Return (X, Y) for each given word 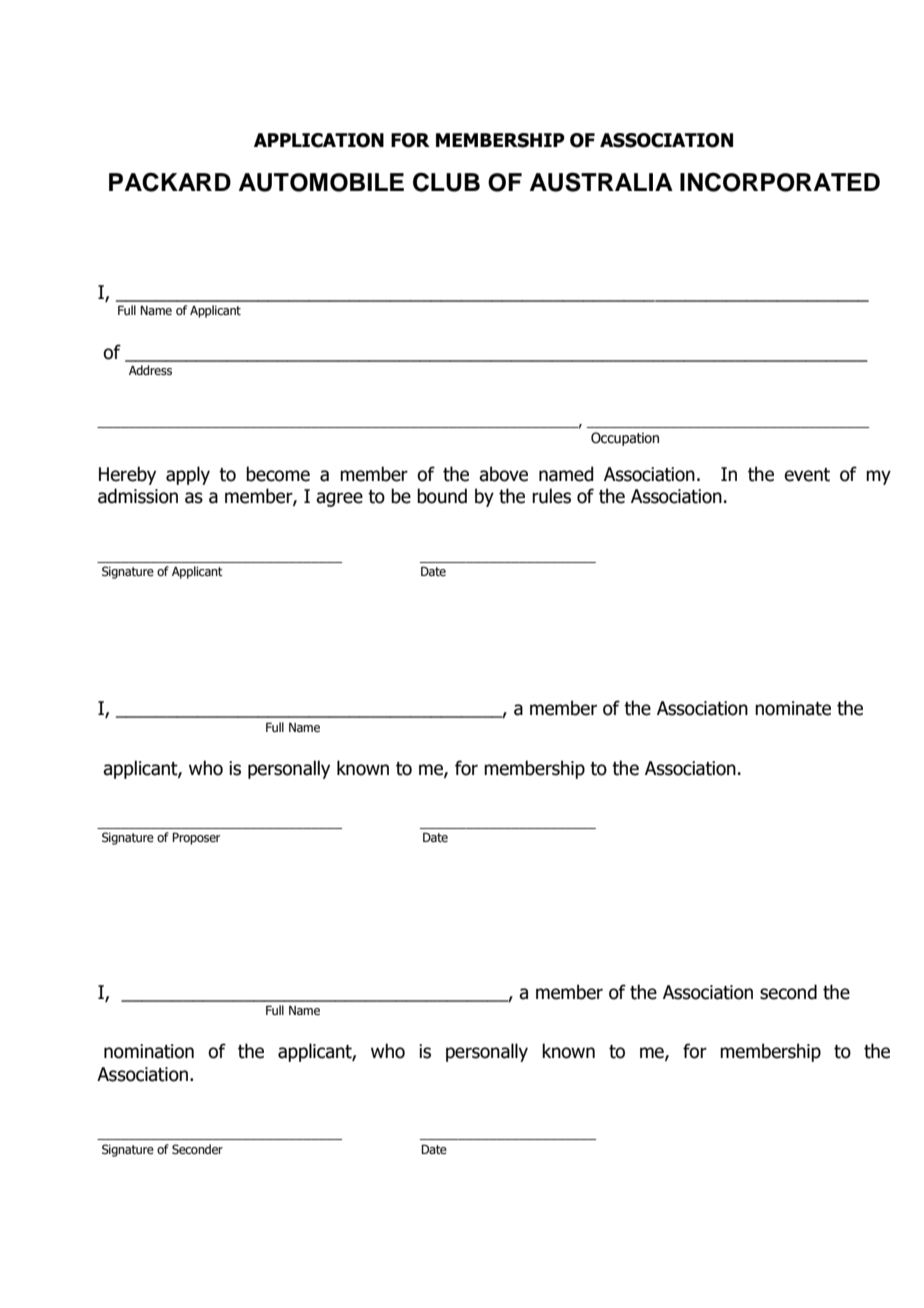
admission (138, 496)
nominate (793, 708)
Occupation (625, 439)
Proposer (196, 838)
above (503, 474)
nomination (149, 1051)
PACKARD (170, 182)
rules (551, 496)
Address (150, 370)
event (807, 475)
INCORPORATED (780, 182)
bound (442, 496)
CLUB (446, 182)
